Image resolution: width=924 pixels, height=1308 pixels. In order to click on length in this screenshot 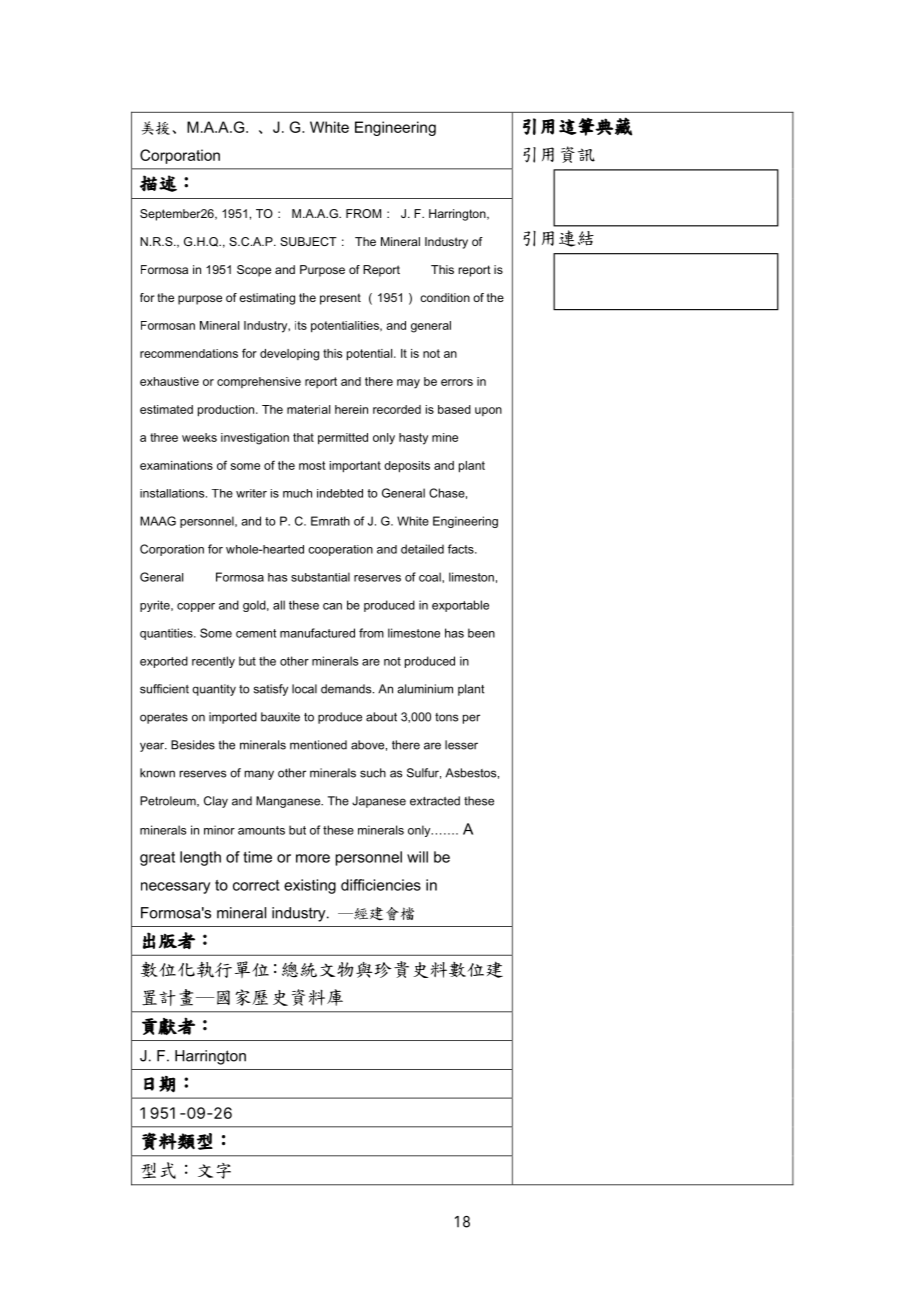, I will do `click(200, 858)`.
